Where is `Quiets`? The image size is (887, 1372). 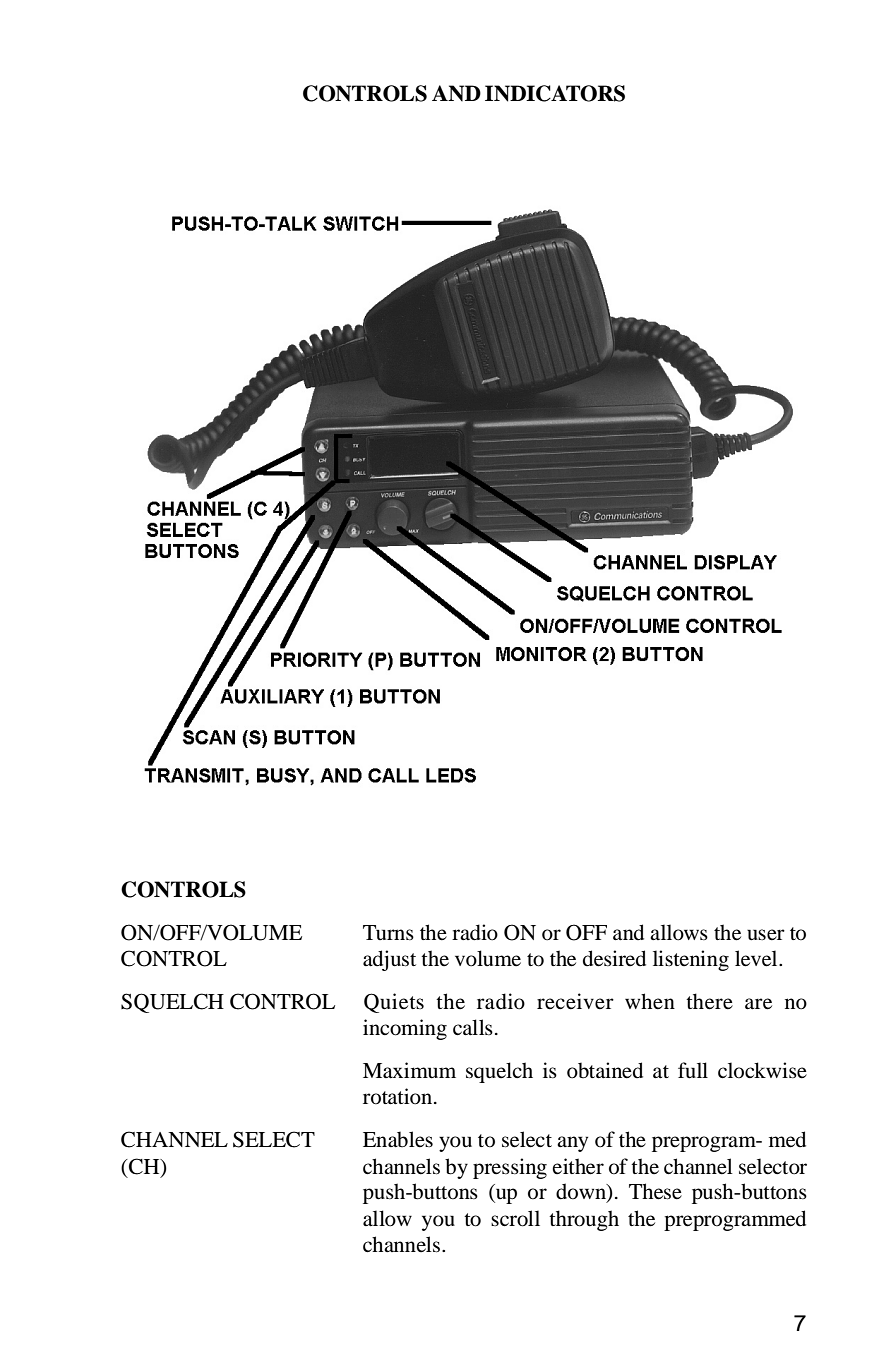 Quiets is located at coordinates (394, 1003).
